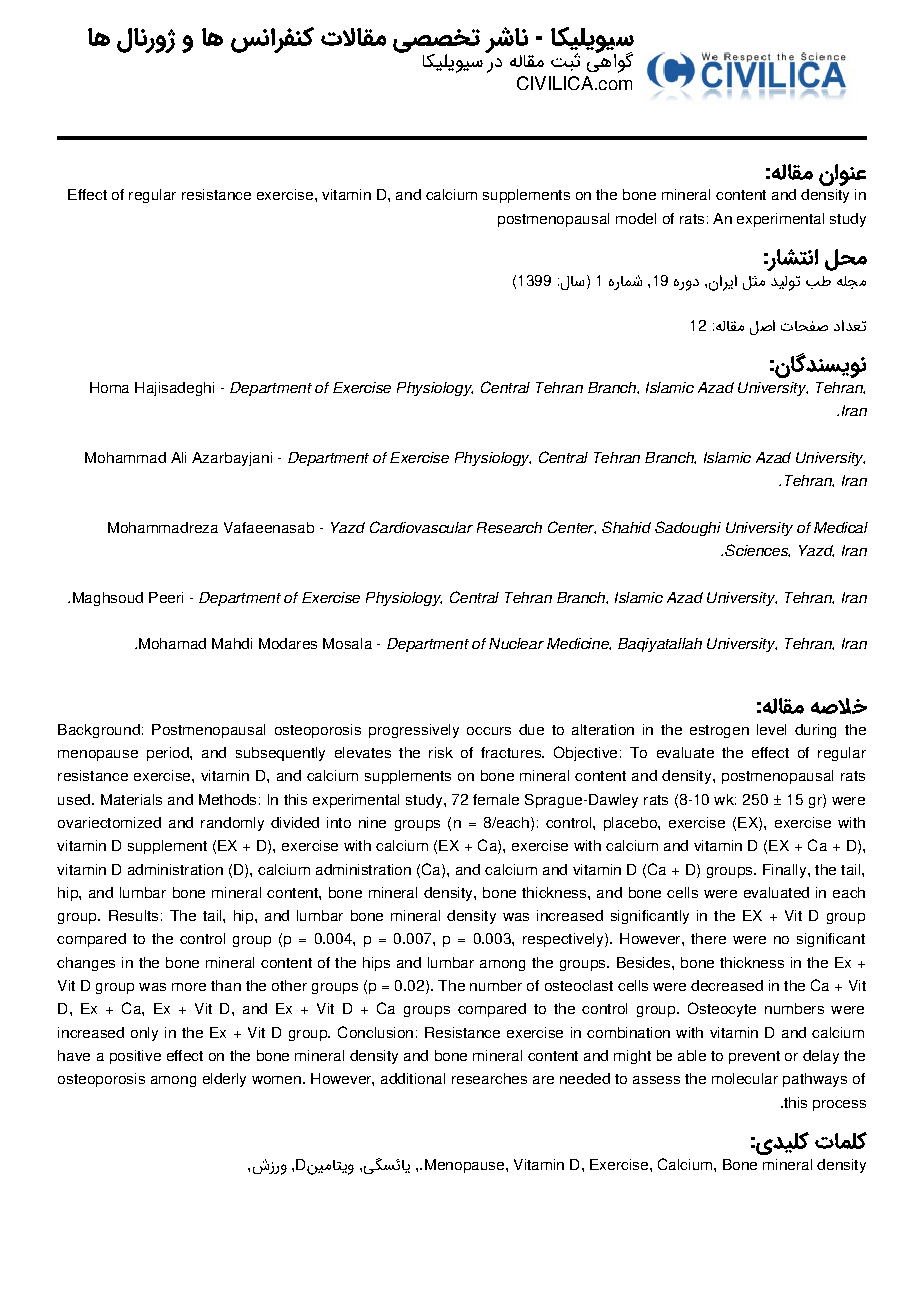  What do you see at coordinates (745, 1078) in the image?
I see `molecular` at bounding box center [745, 1078].
